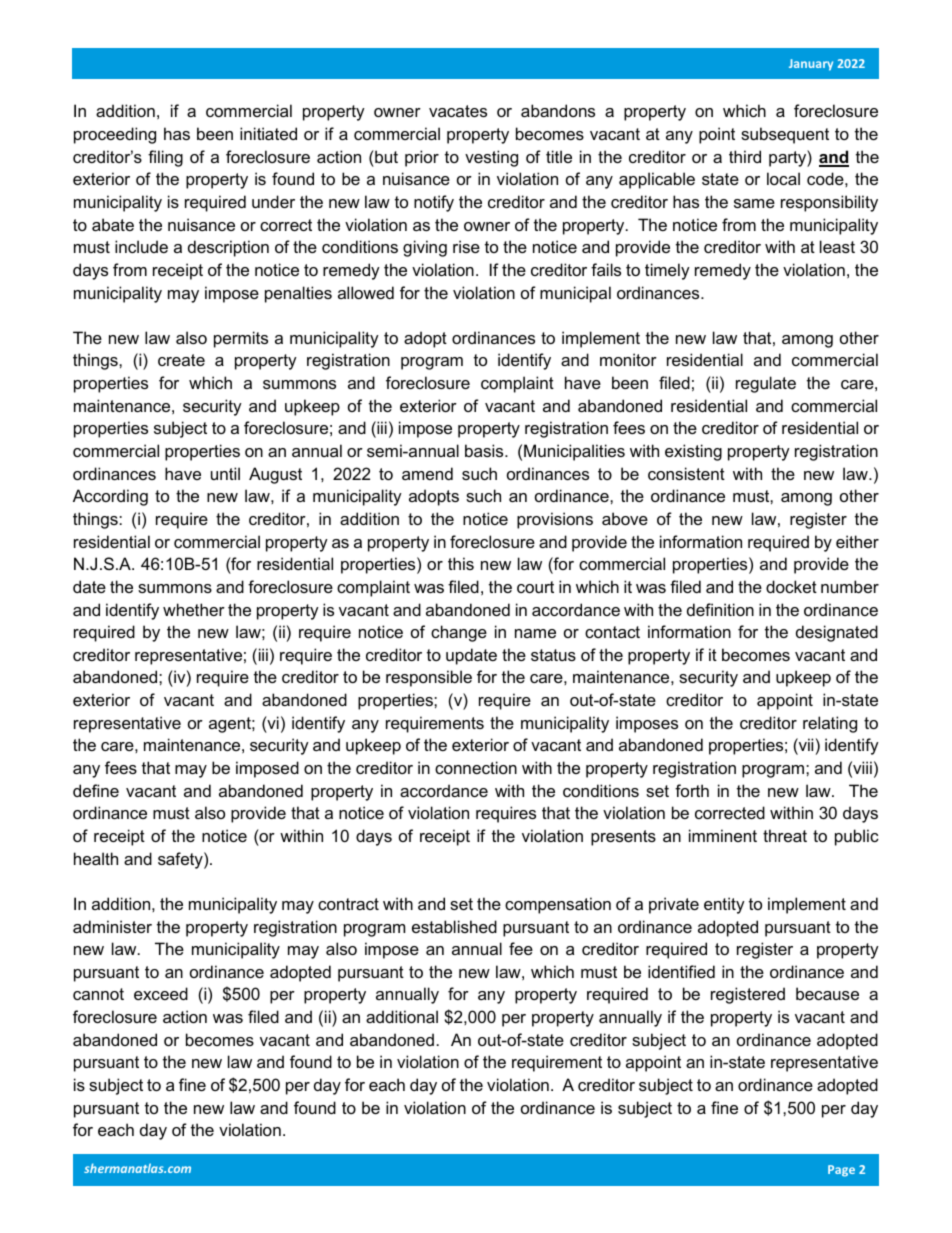 The image size is (952, 1233). Describe the element at coordinates (112, 926) in the page. I see `administer` at that location.
